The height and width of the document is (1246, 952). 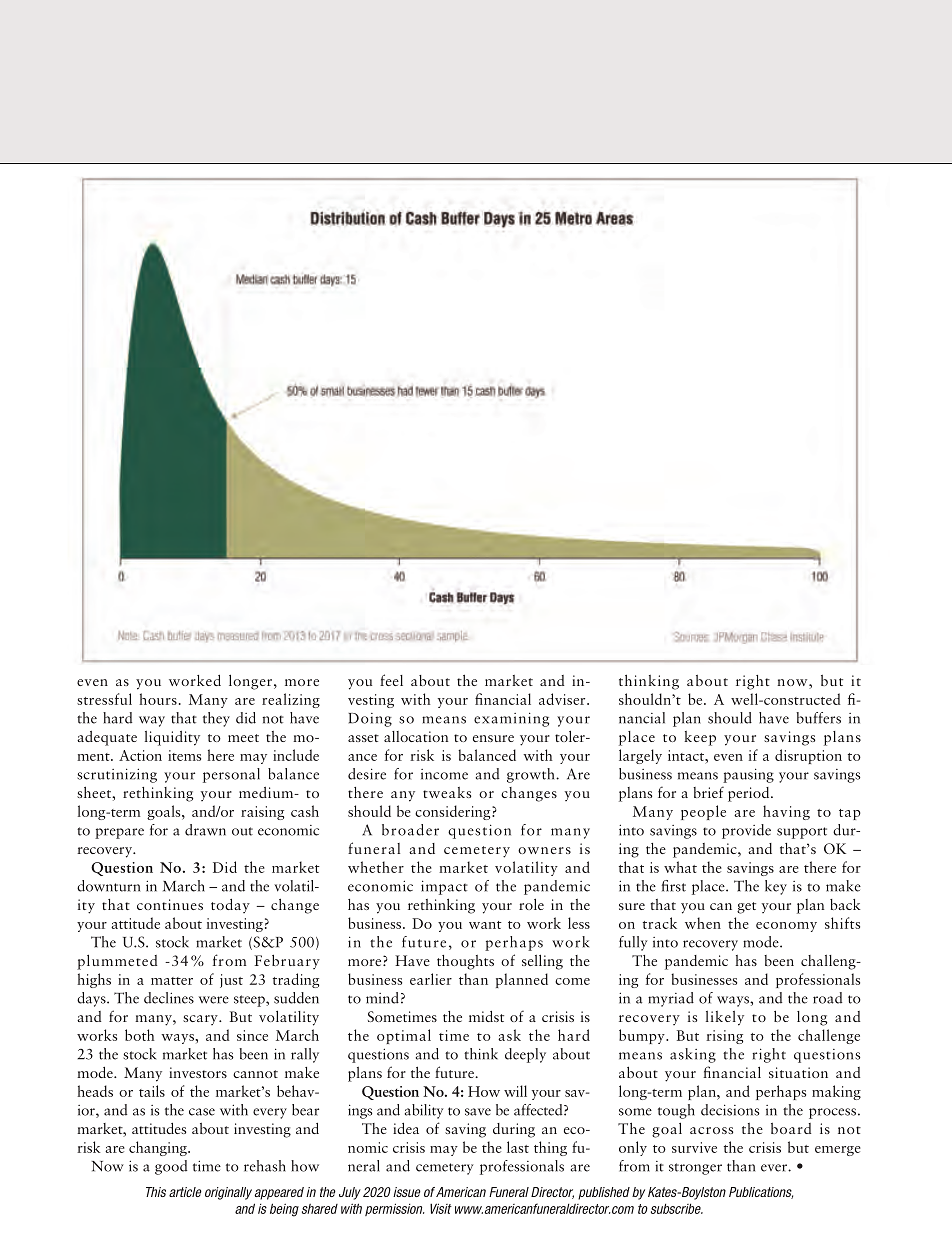 What do you see at coordinates (407, 1192) in the document?
I see `issue` at bounding box center [407, 1192].
